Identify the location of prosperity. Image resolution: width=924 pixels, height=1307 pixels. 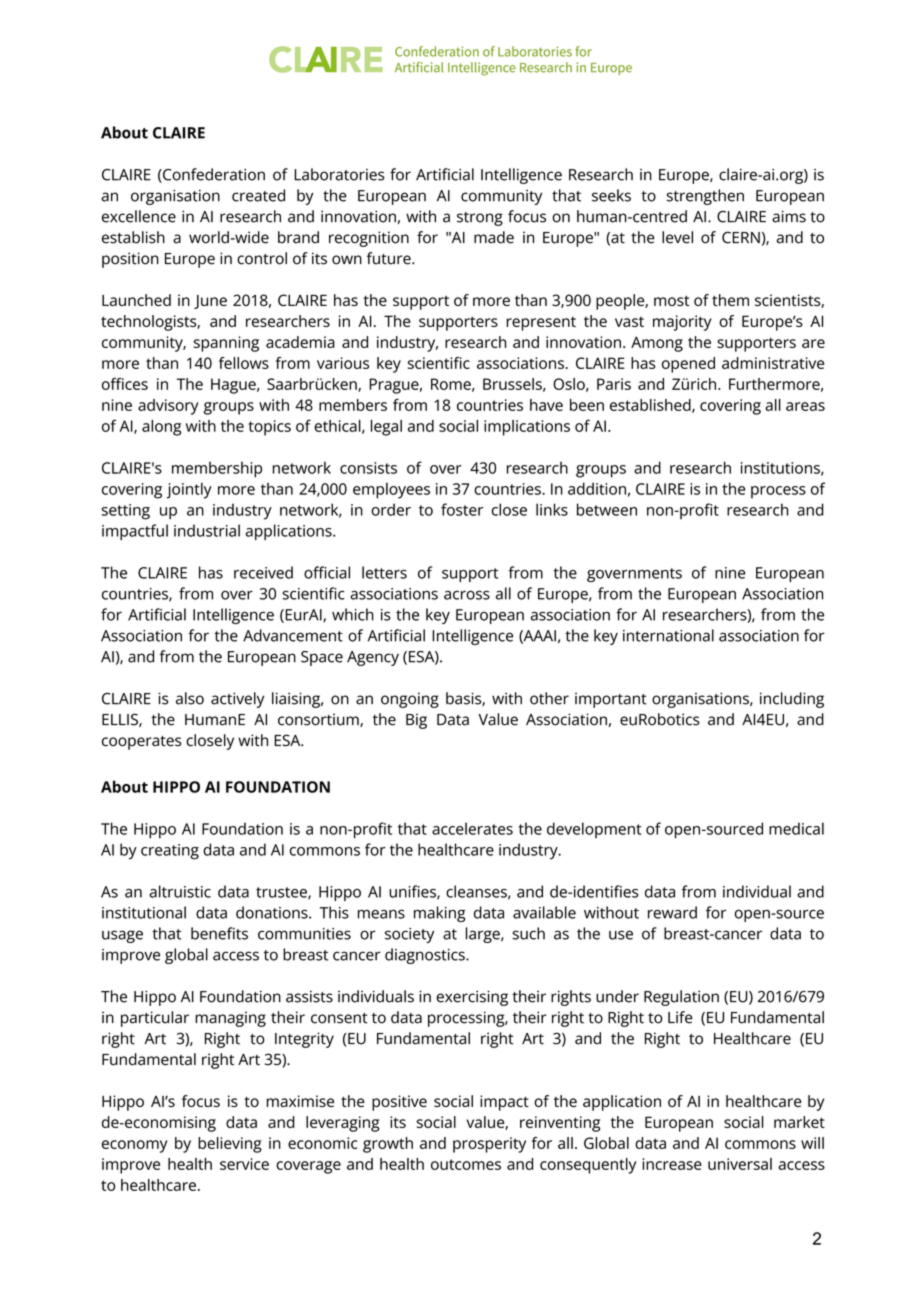
(489, 1145).
